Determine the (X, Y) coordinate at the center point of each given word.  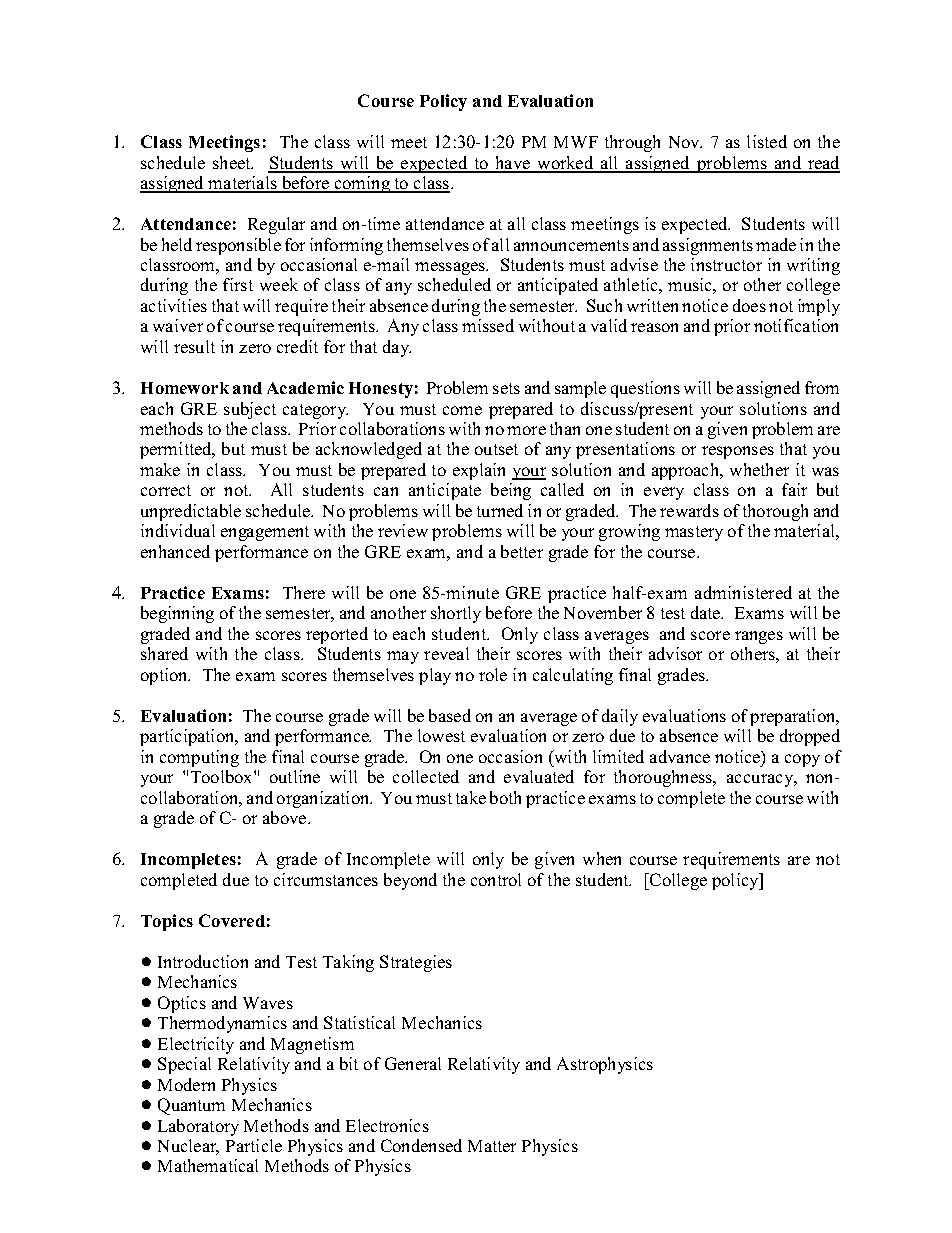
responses (738, 452)
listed (767, 141)
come (462, 410)
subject (250, 410)
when (602, 858)
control (496, 879)
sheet (233, 162)
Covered (232, 920)
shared (164, 653)
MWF (576, 142)
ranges (759, 637)
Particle (254, 1145)
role (493, 674)
